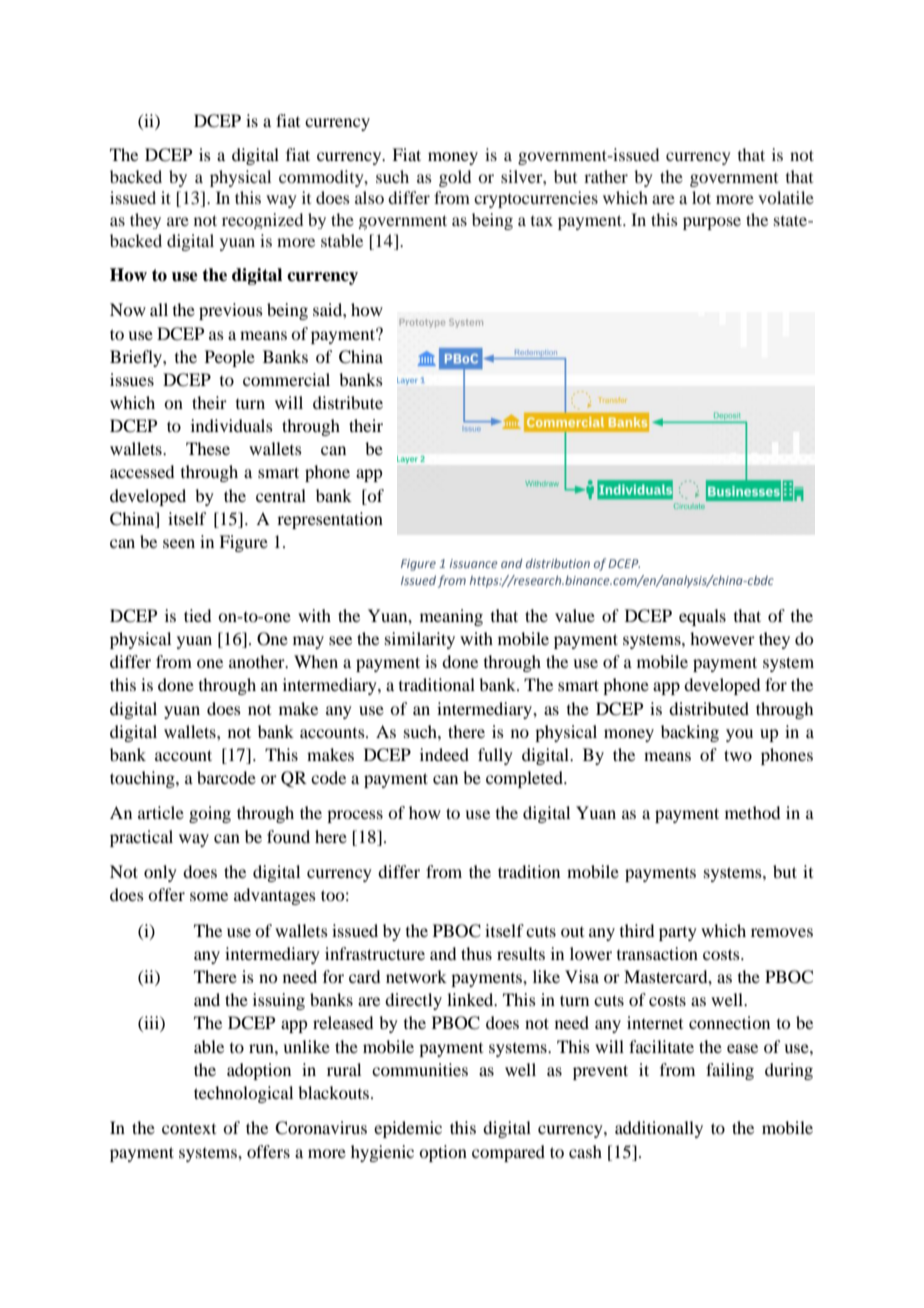  What do you see at coordinates (210, 814) in the screenshot?
I see `going` at bounding box center [210, 814].
